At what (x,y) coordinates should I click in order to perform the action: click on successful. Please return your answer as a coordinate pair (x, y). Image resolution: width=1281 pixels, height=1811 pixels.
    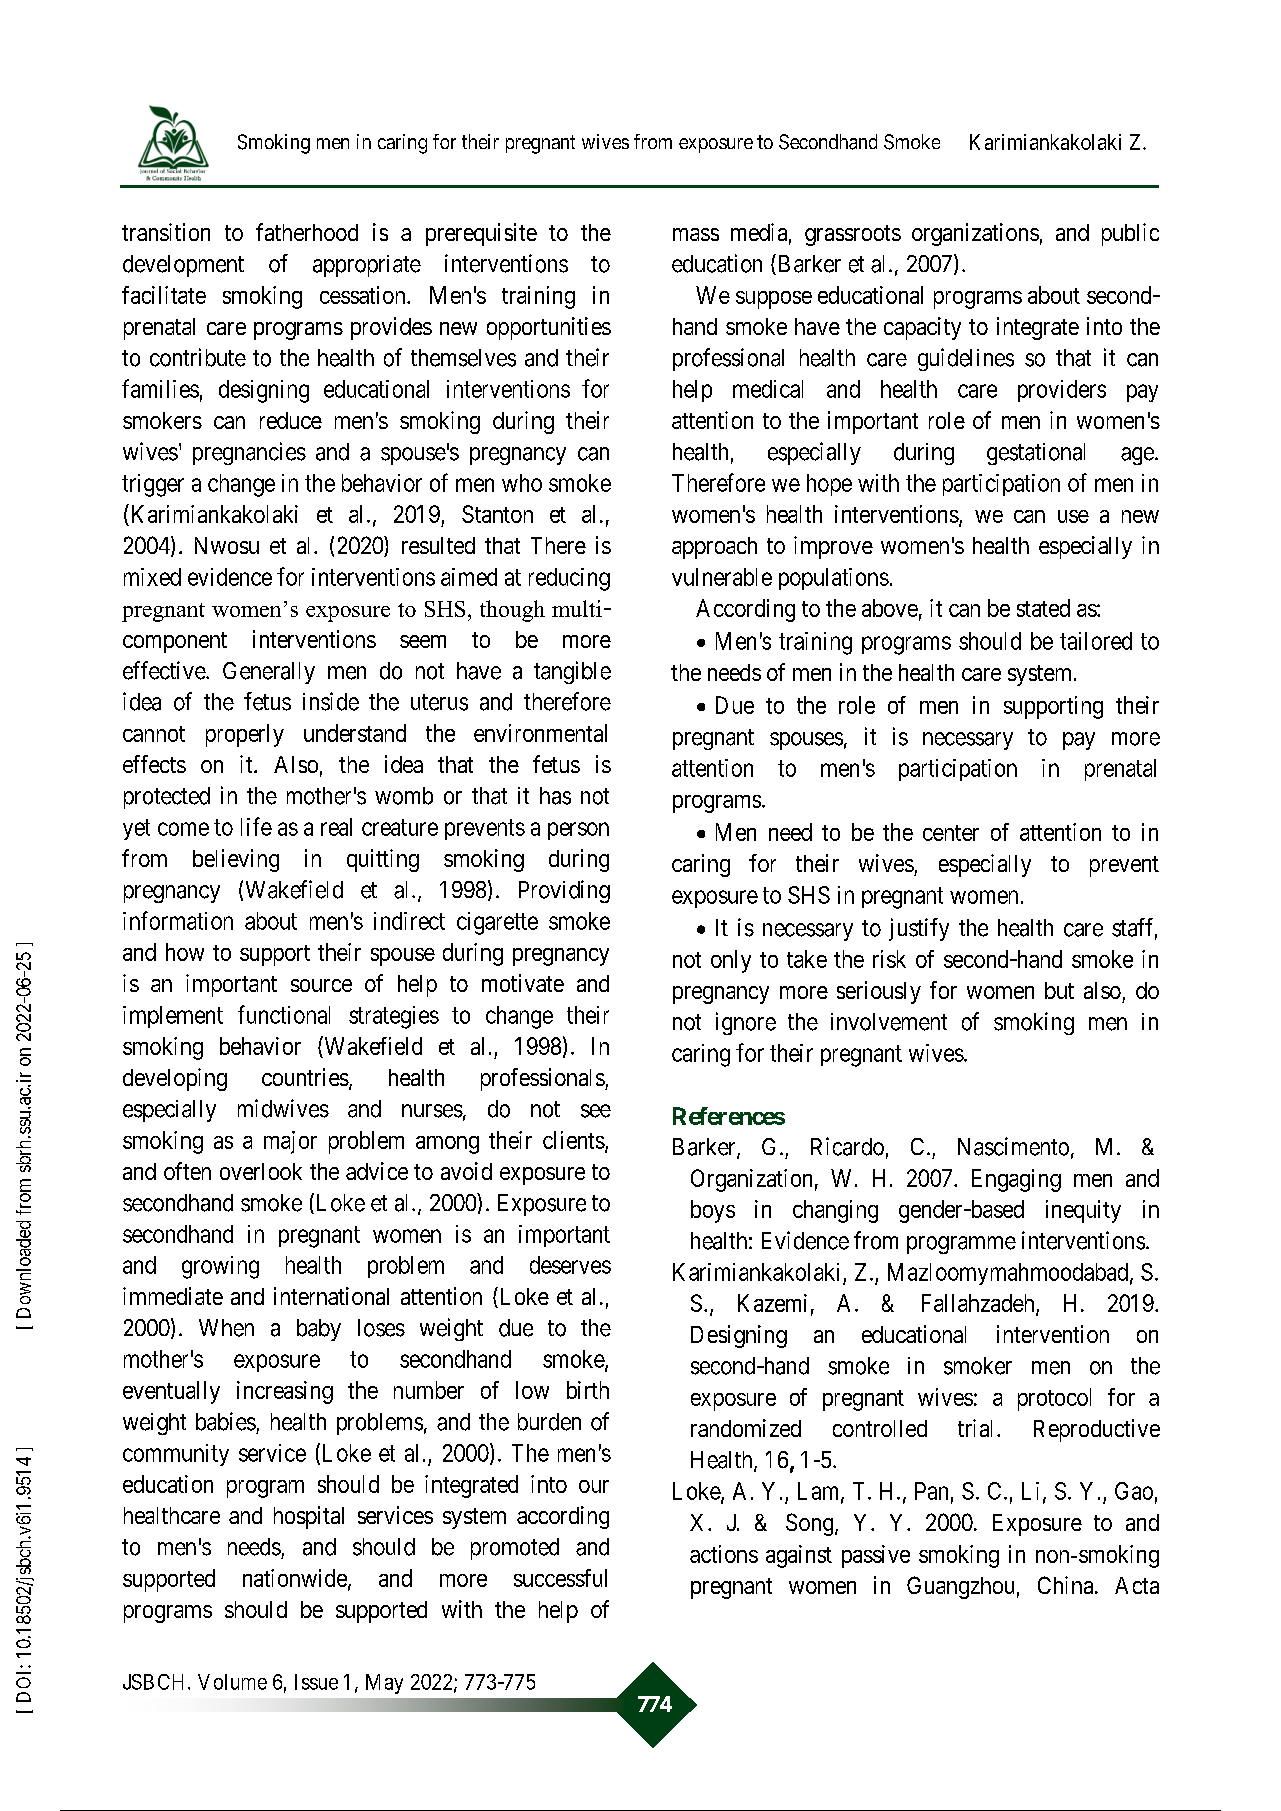
    Looking at the image, I should click on (560, 1578).
